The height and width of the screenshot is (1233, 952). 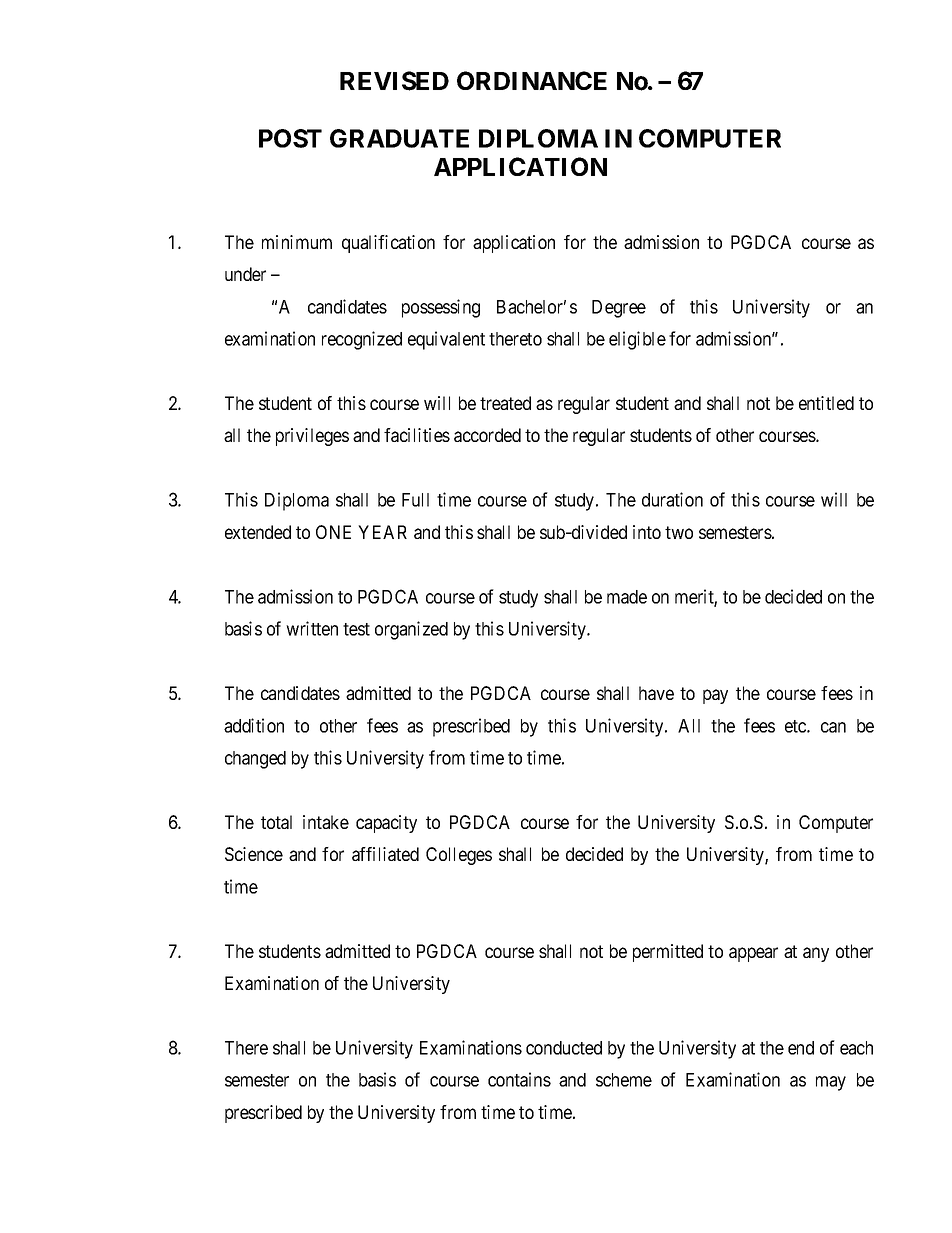 I want to click on privileges, so click(x=312, y=437).
